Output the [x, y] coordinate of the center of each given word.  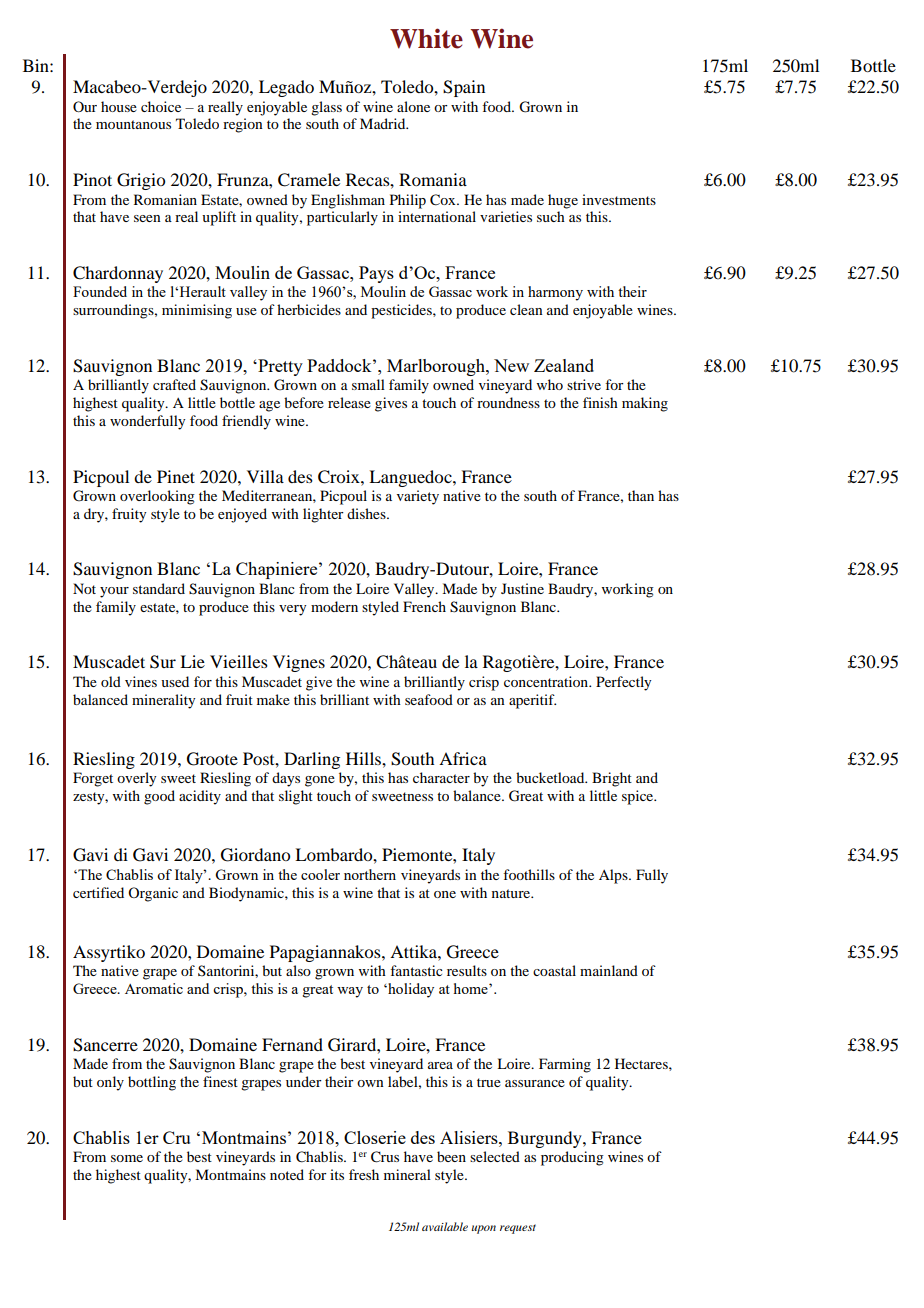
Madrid [384, 123]
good [159, 797]
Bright [612, 779]
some [127, 1158]
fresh [364, 1174]
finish [600, 402]
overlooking [157, 497]
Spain [464, 88]
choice [161, 106]
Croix [340, 477]
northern [370, 874]
